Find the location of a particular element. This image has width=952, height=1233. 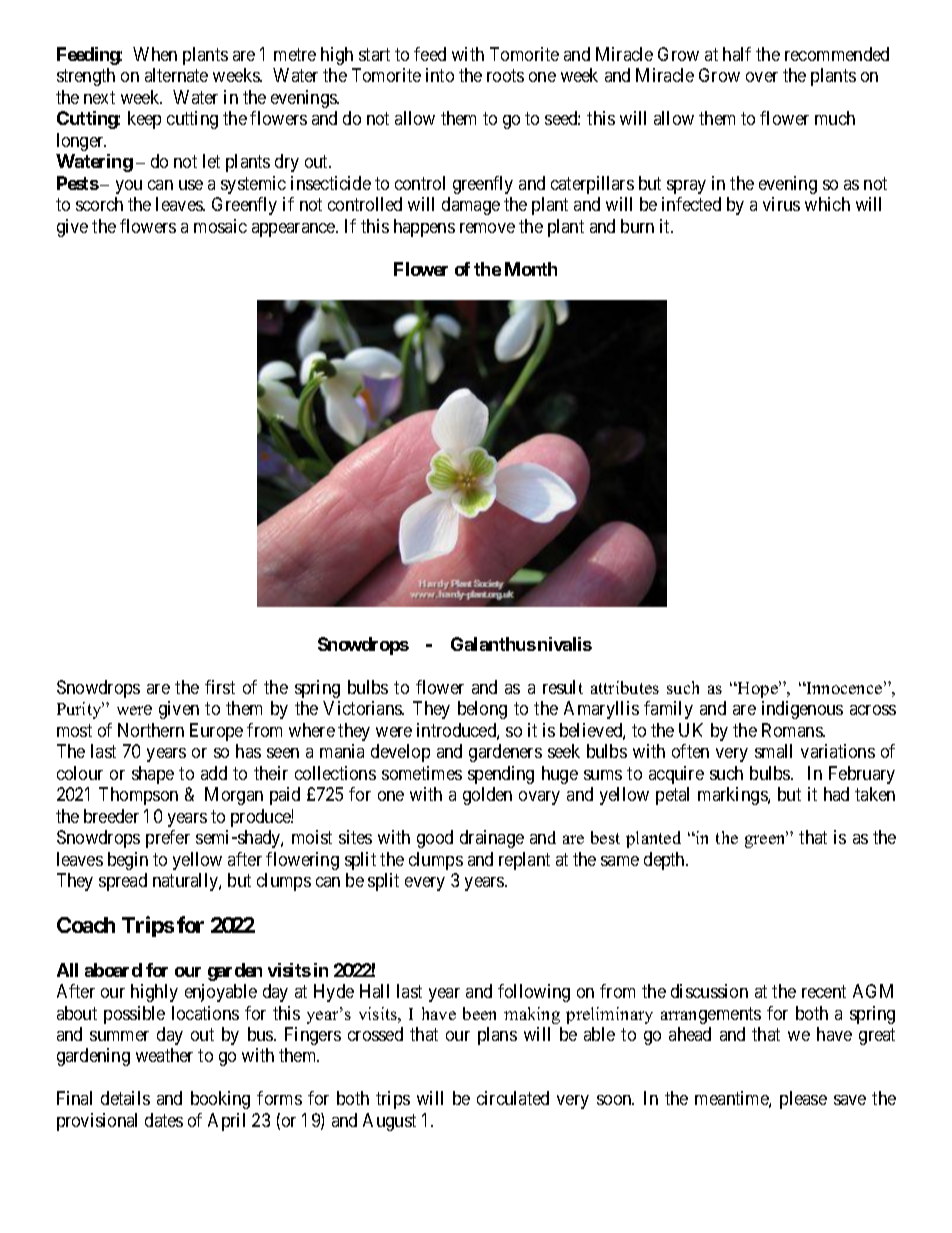

over is located at coordinates (762, 77).
